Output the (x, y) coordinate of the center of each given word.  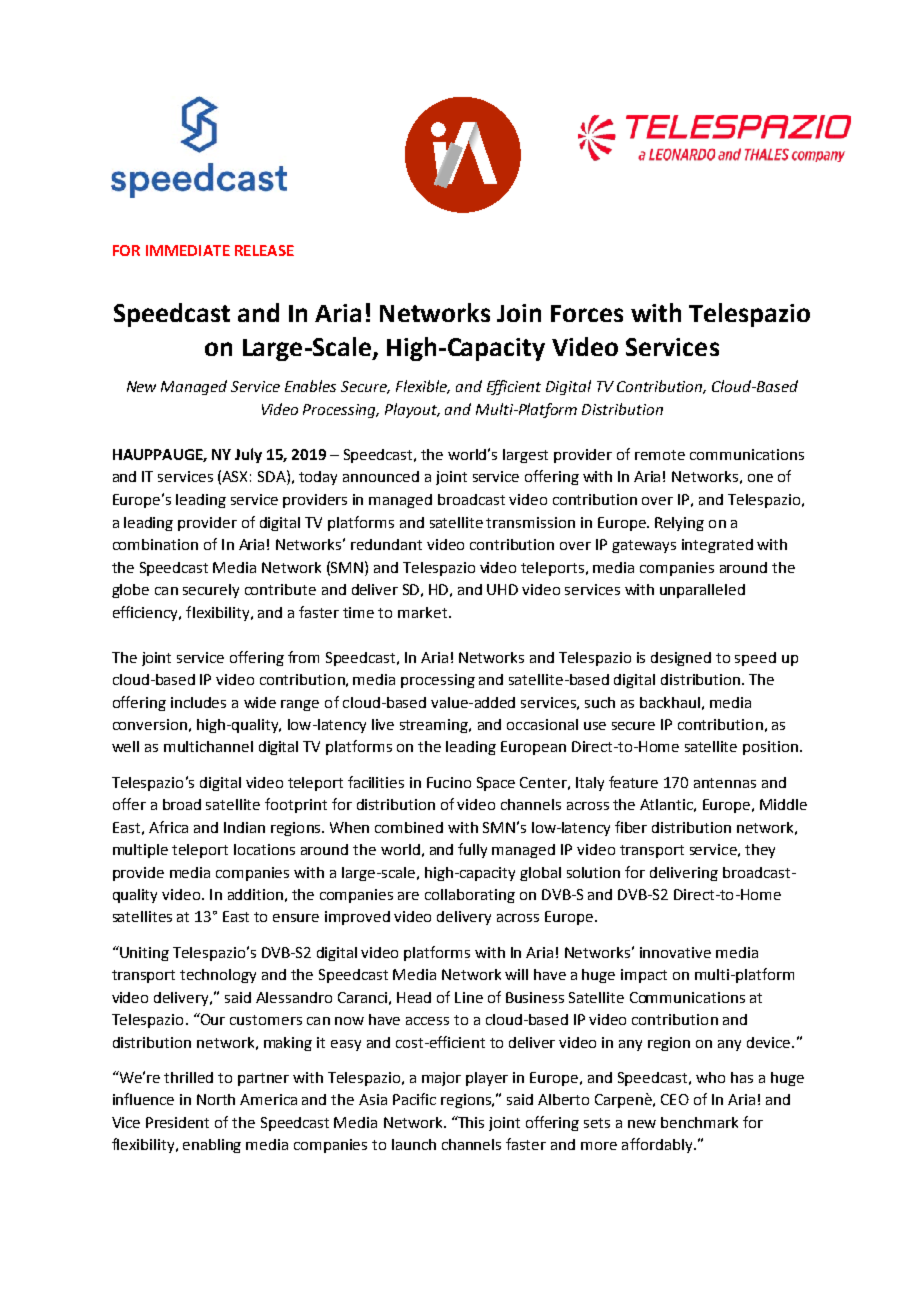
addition (255, 894)
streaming (435, 726)
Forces (587, 313)
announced (381, 476)
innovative (675, 952)
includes (198, 702)
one (760, 478)
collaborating (470, 896)
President (177, 1122)
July (248, 455)
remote (660, 455)
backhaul (670, 702)
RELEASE (264, 250)
